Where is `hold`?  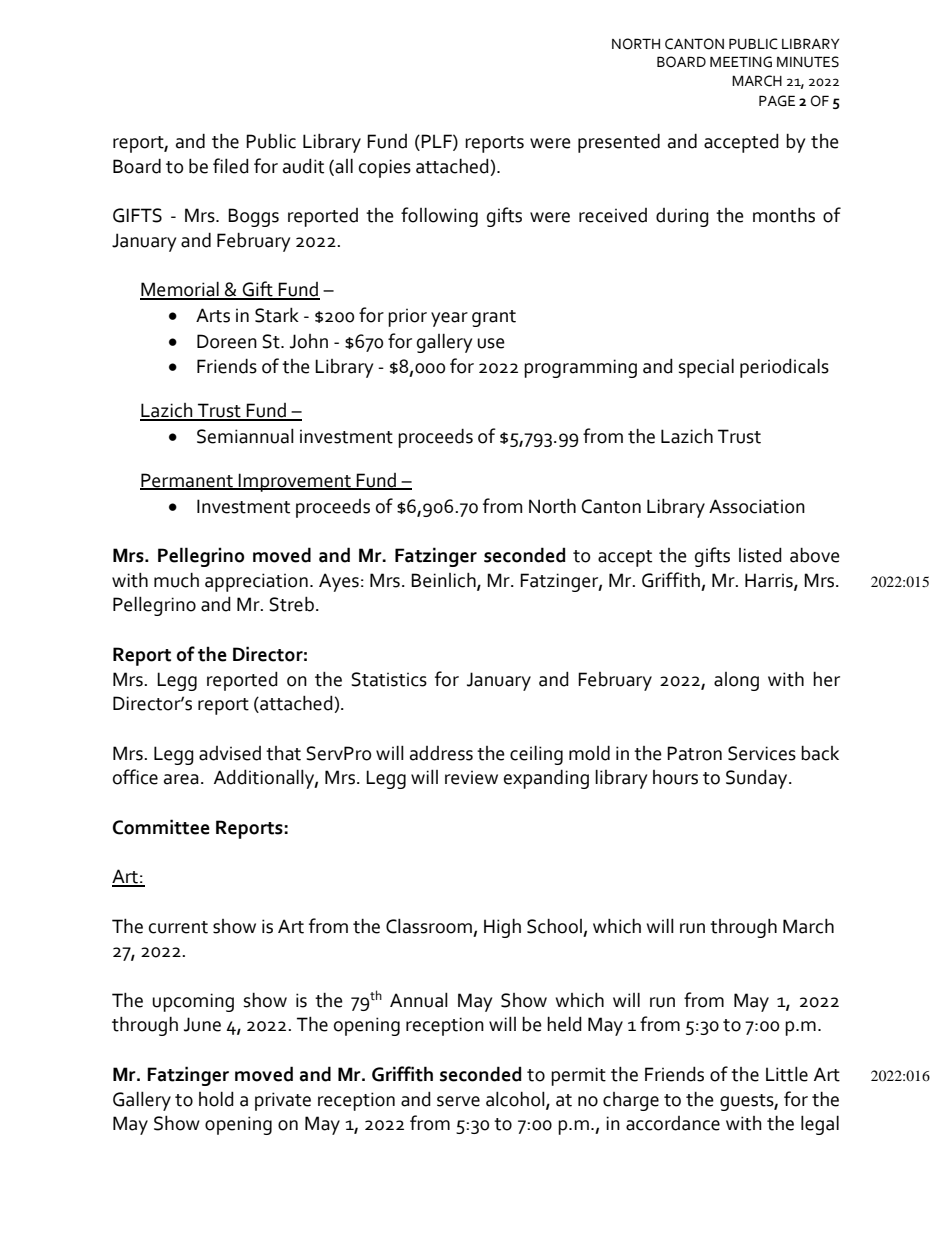 hold is located at coordinates (216, 1099).
